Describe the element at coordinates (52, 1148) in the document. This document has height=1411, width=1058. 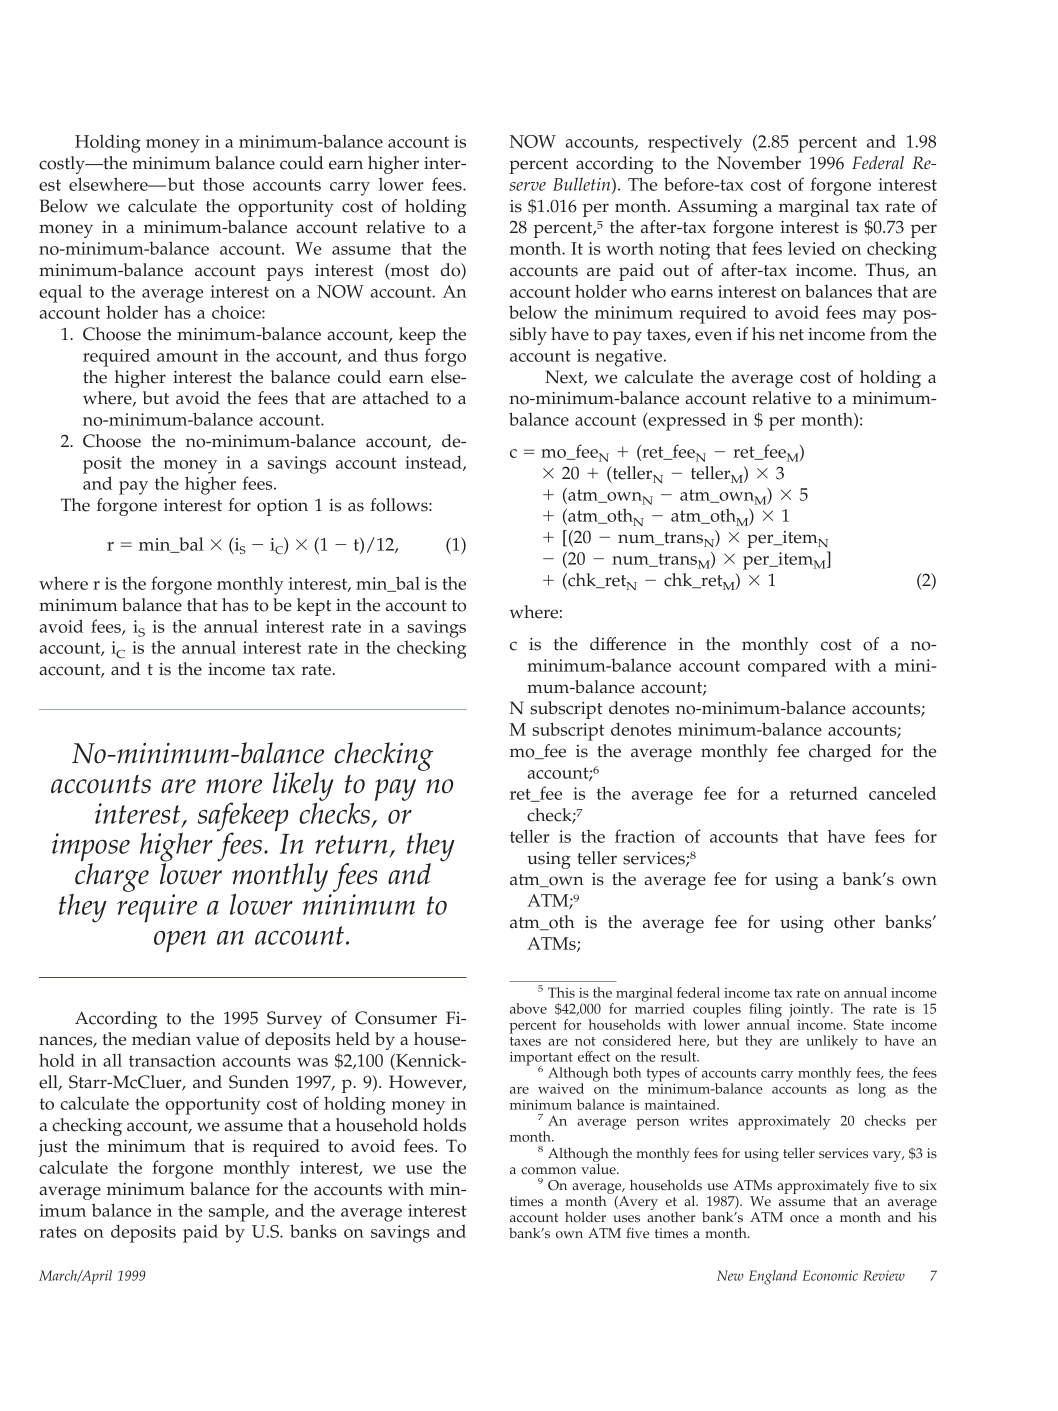
I see `just` at that location.
